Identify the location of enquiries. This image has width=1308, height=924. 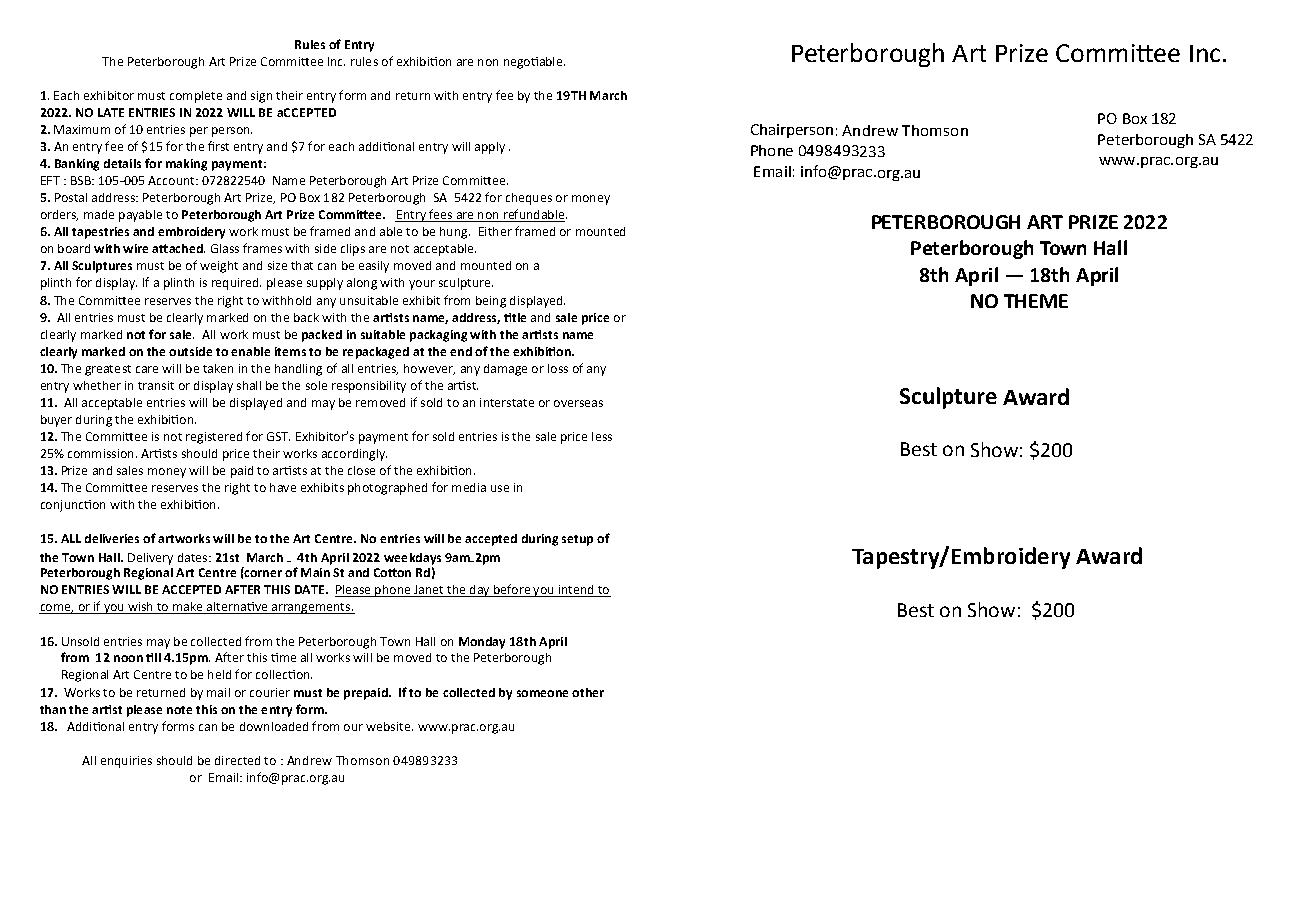
(126, 762).
